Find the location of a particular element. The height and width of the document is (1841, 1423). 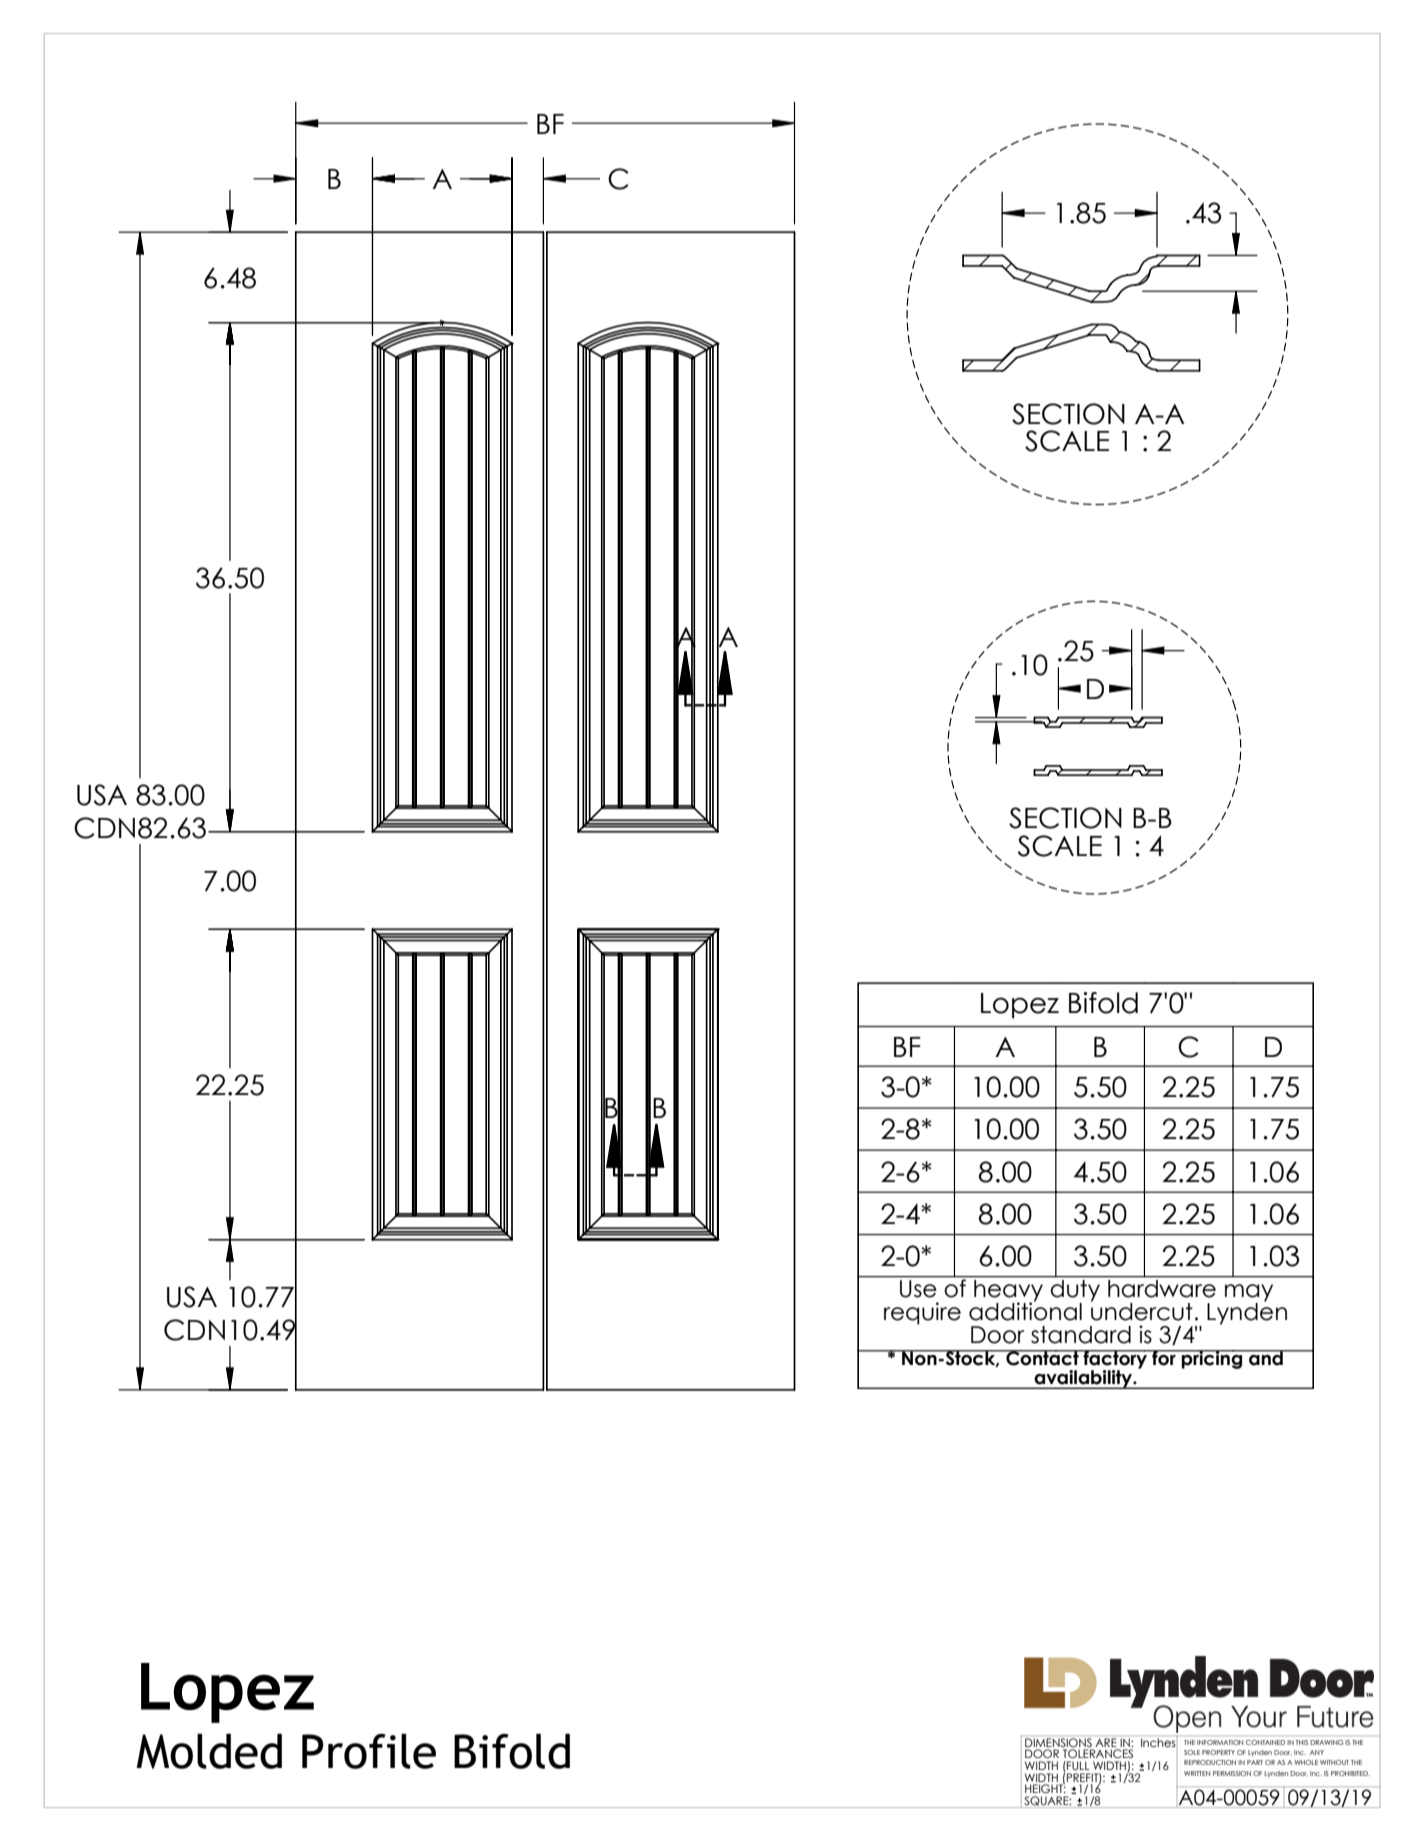

DIMENSIONS is located at coordinates (1058, 1742).
